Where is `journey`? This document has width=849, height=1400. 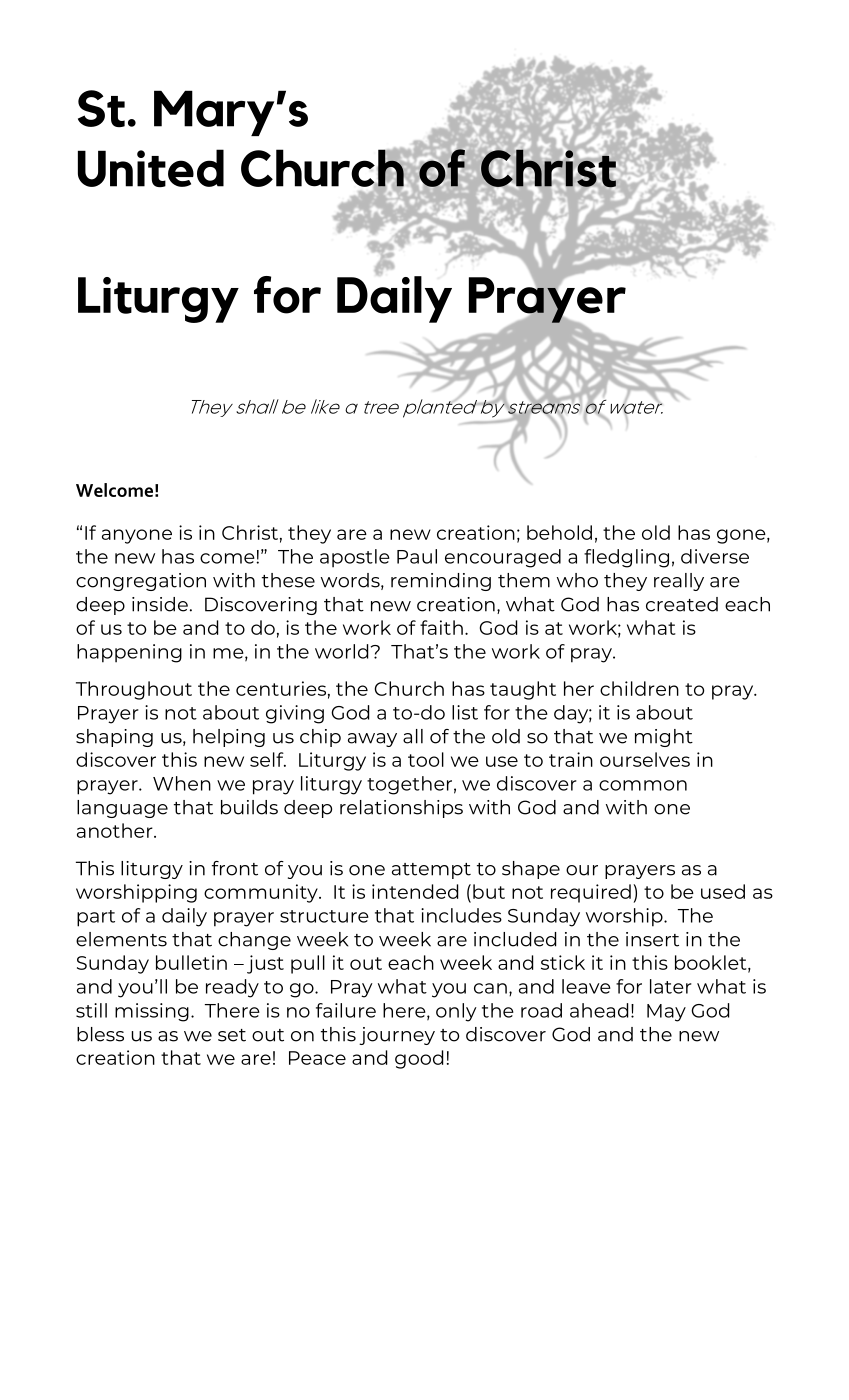 journey is located at coordinates (397, 1036).
